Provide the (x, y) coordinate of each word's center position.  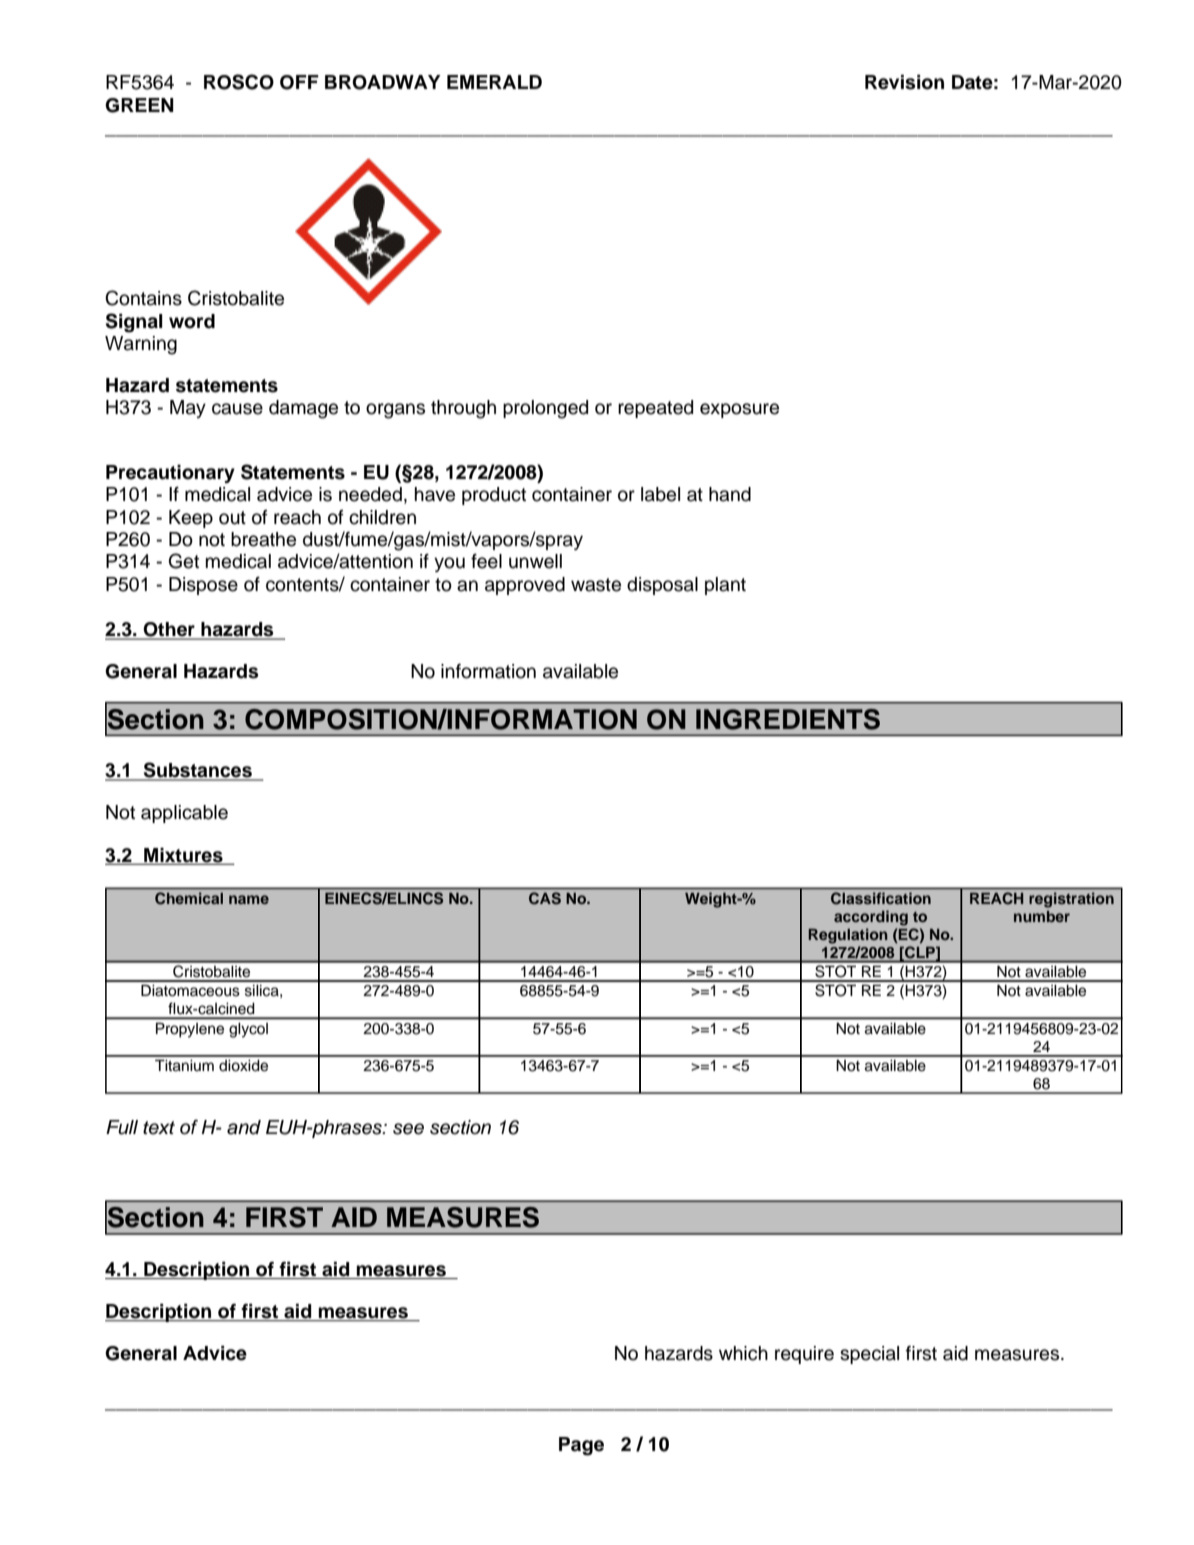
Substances (197, 771)
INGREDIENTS (788, 719)
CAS (545, 898)
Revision (904, 82)
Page (581, 1446)
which (743, 1353)
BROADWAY (383, 82)
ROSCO (239, 82)
